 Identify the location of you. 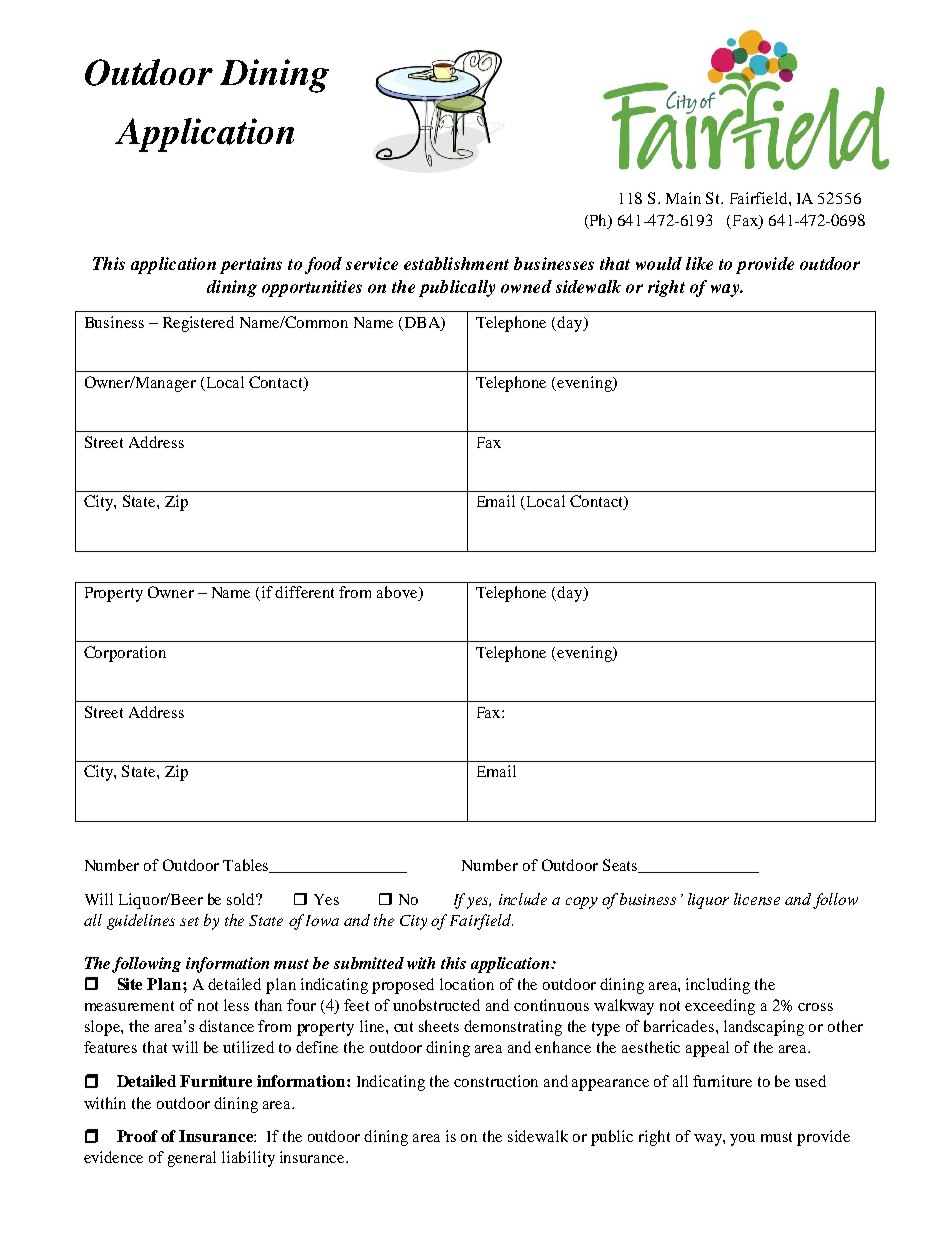
(742, 1140).
